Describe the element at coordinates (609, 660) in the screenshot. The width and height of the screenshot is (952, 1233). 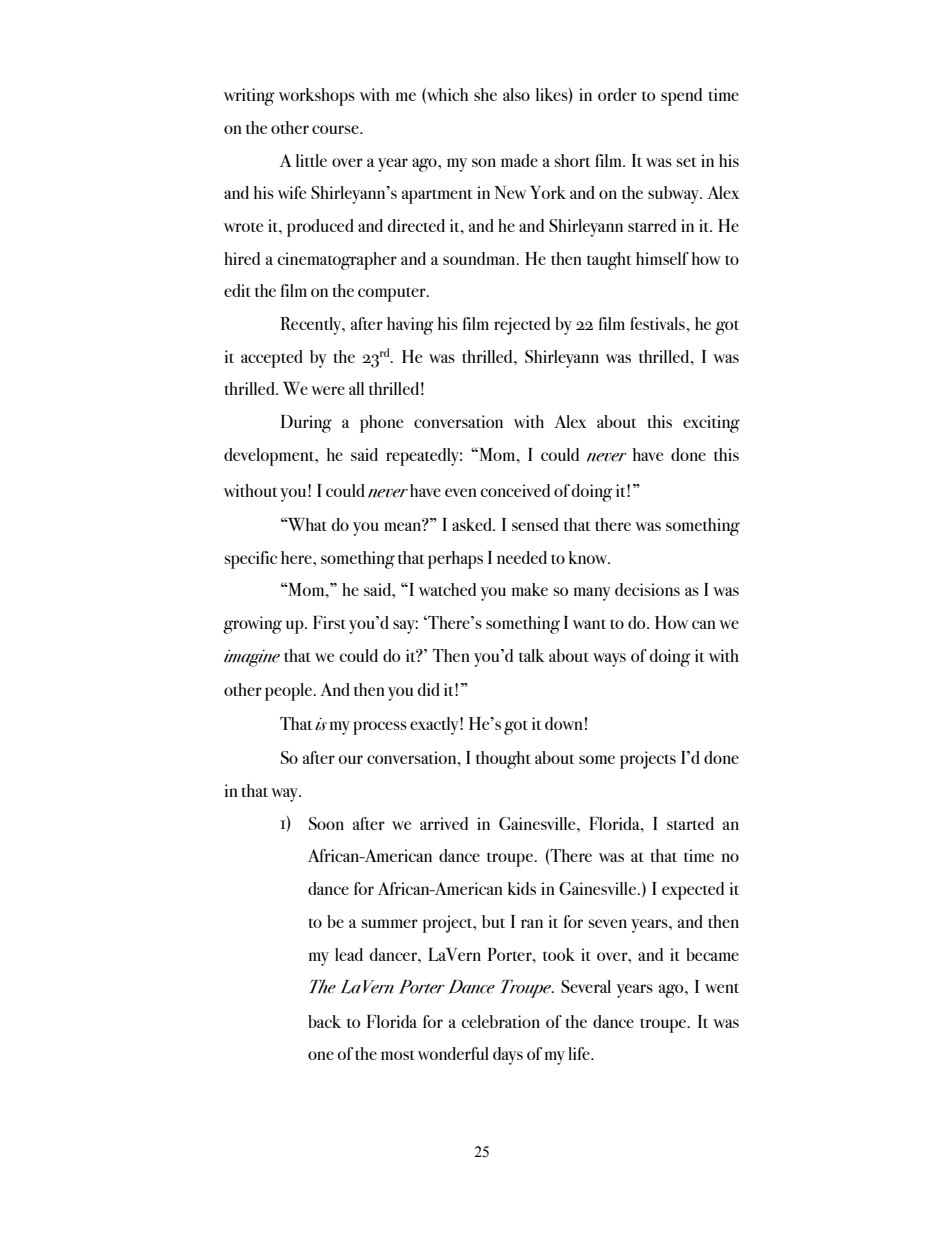
I see `ways` at that location.
